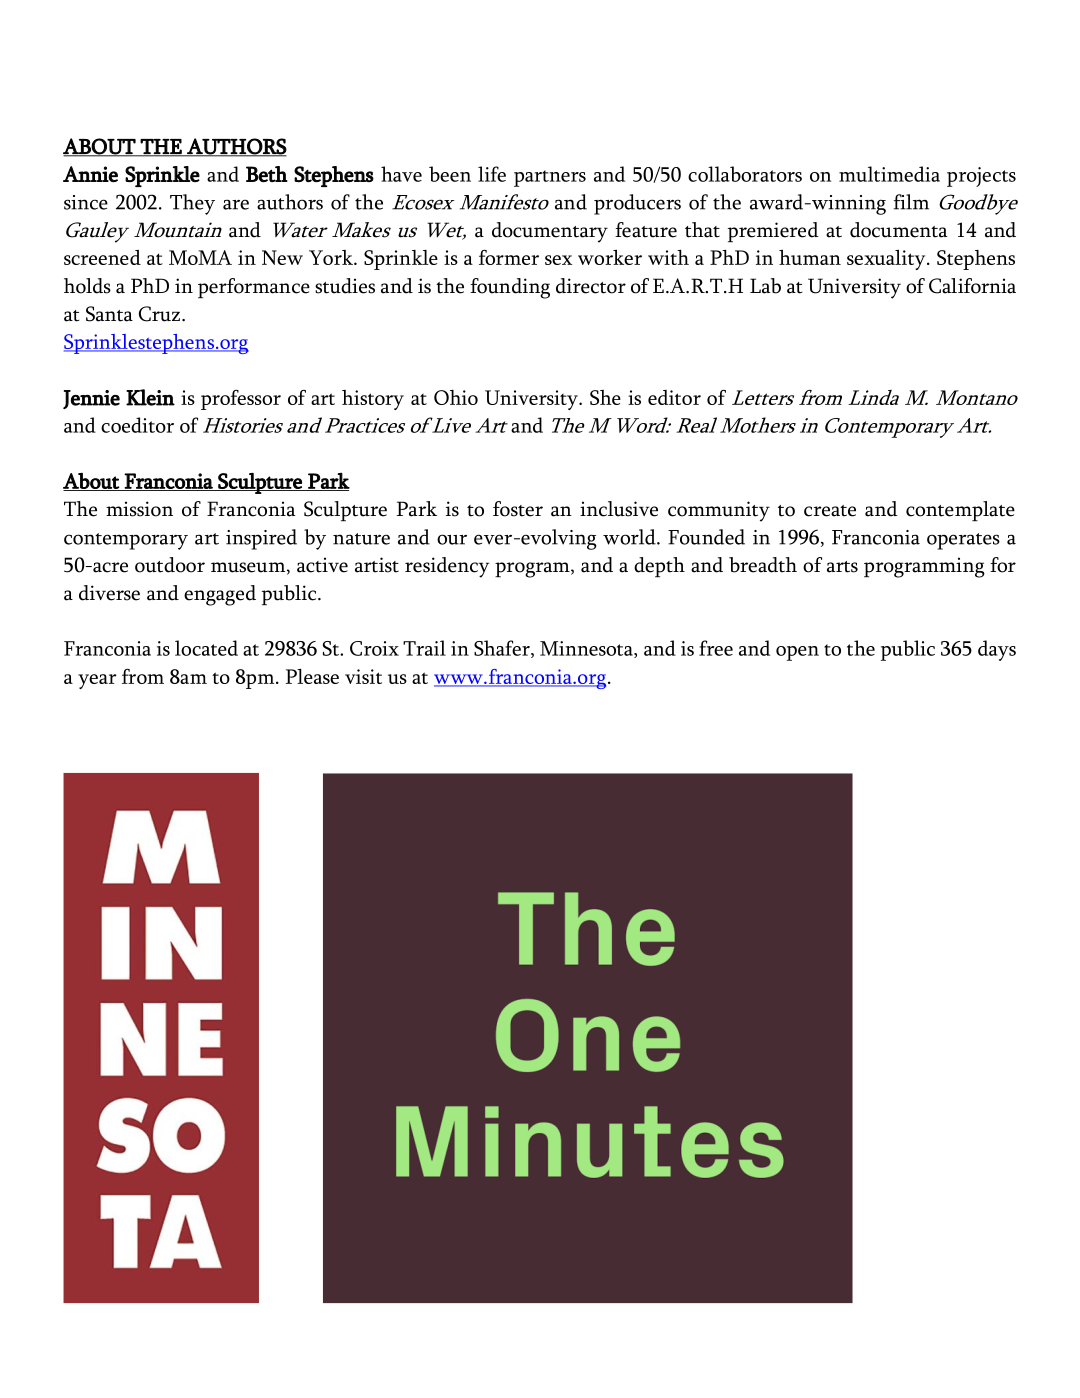  I want to click on Shafer, so click(503, 649).
